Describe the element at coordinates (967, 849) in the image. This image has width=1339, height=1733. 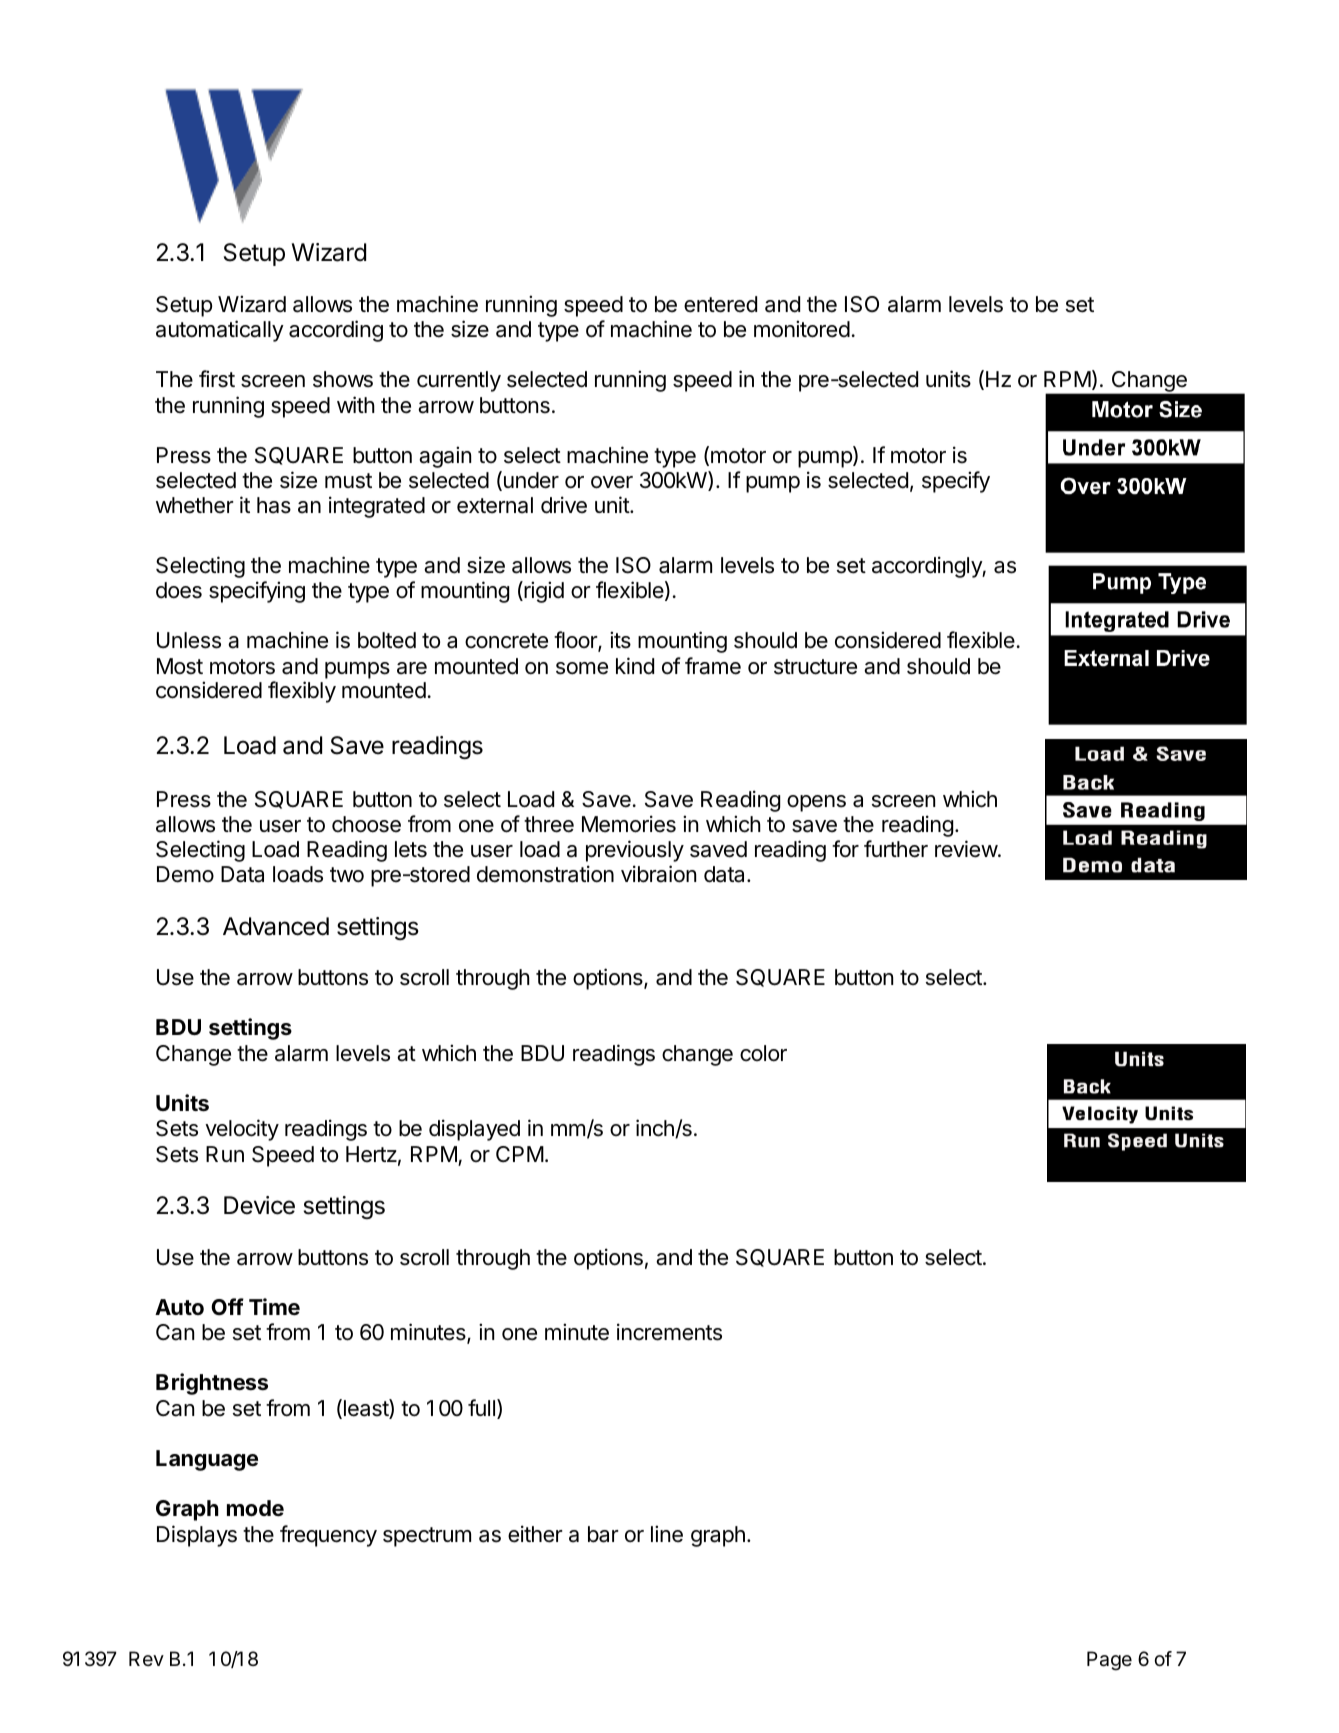
I see `review` at that location.
